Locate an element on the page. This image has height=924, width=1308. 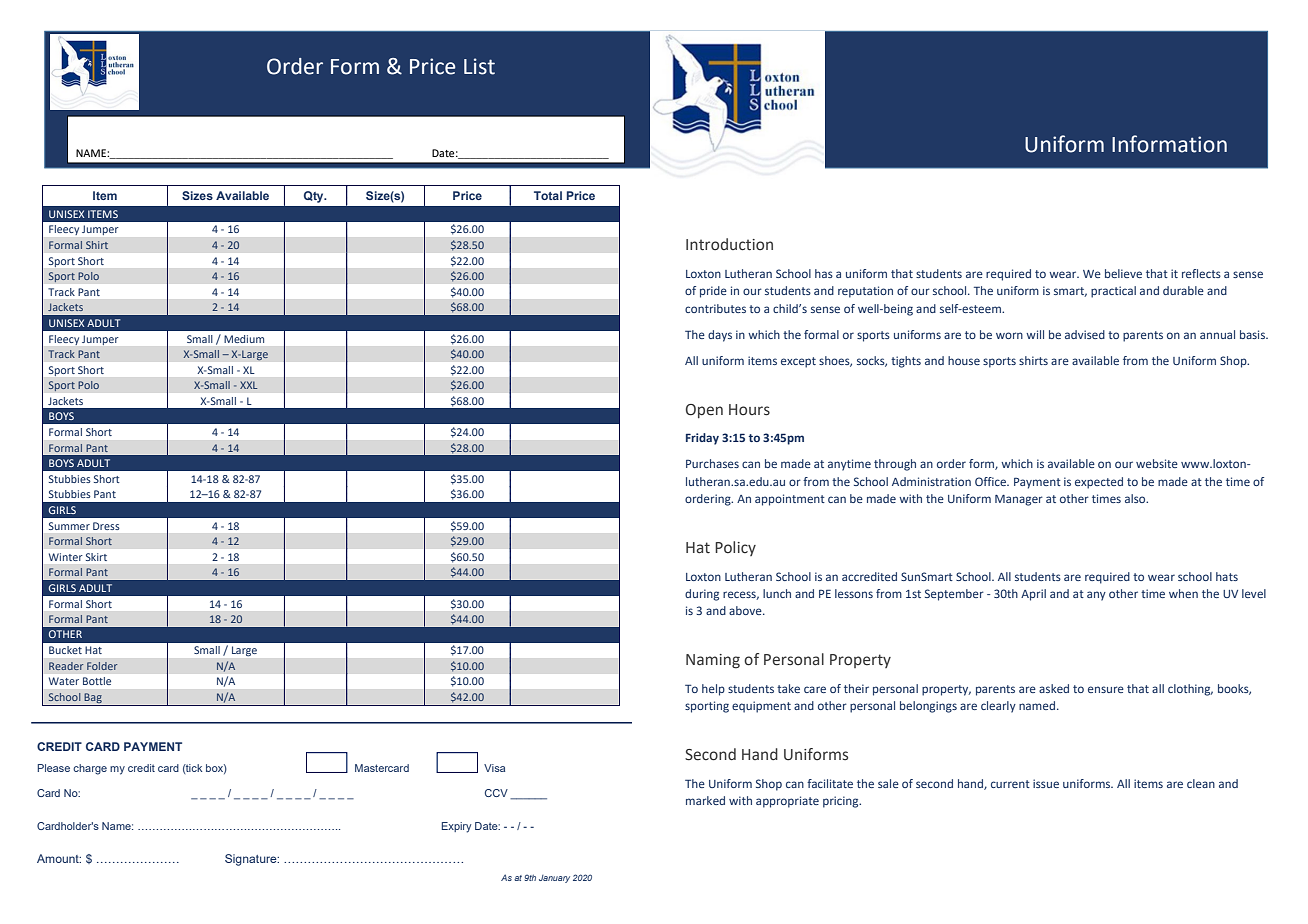
Signature is located at coordinates (252, 860).
